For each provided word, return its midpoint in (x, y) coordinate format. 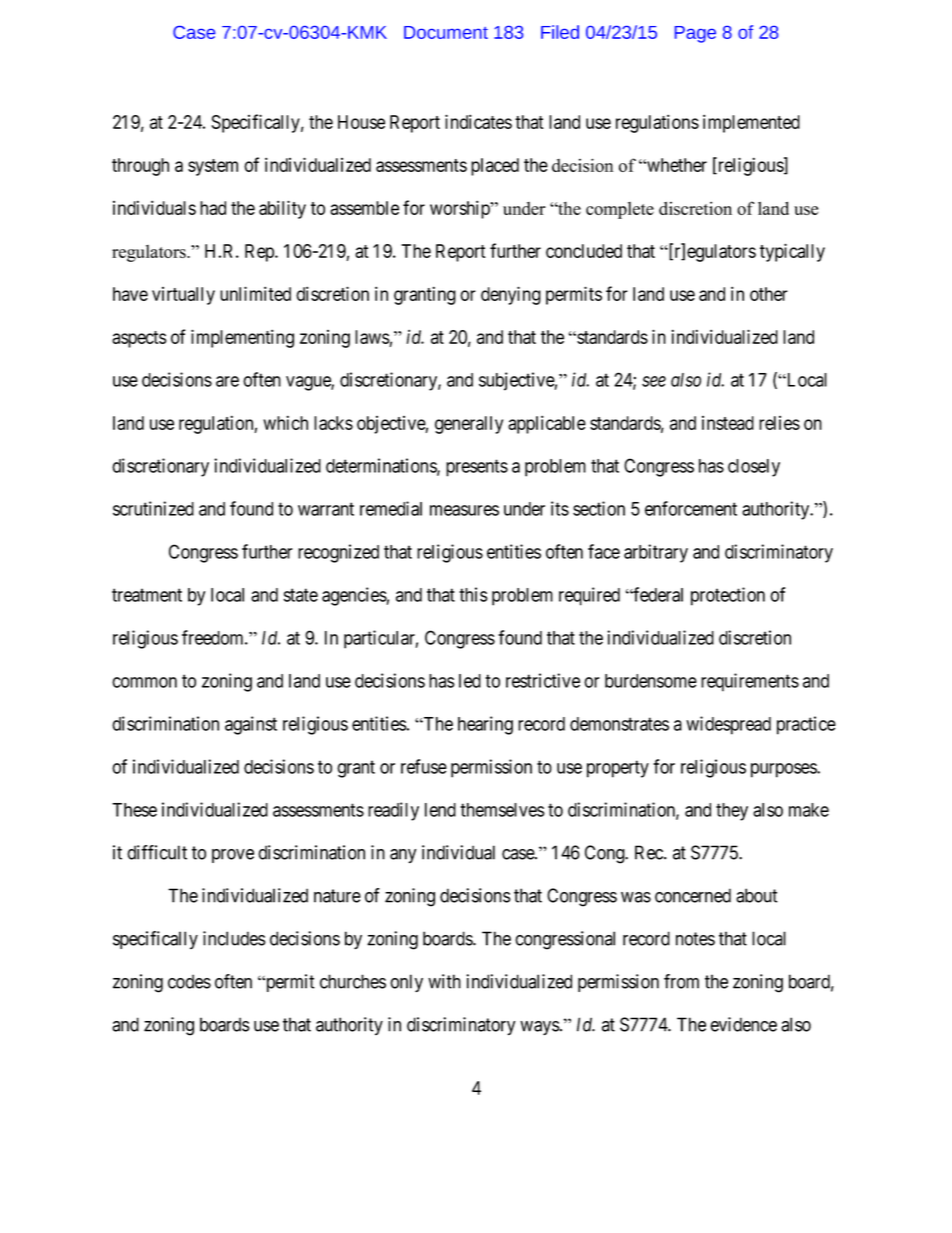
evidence (743, 1024)
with (444, 981)
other (769, 294)
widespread (728, 725)
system (213, 167)
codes (189, 981)
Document (446, 32)
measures (464, 510)
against (251, 725)
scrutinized (153, 508)
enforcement (691, 508)
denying (511, 295)
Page (695, 34)
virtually (183, 296)
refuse (424, 766)
